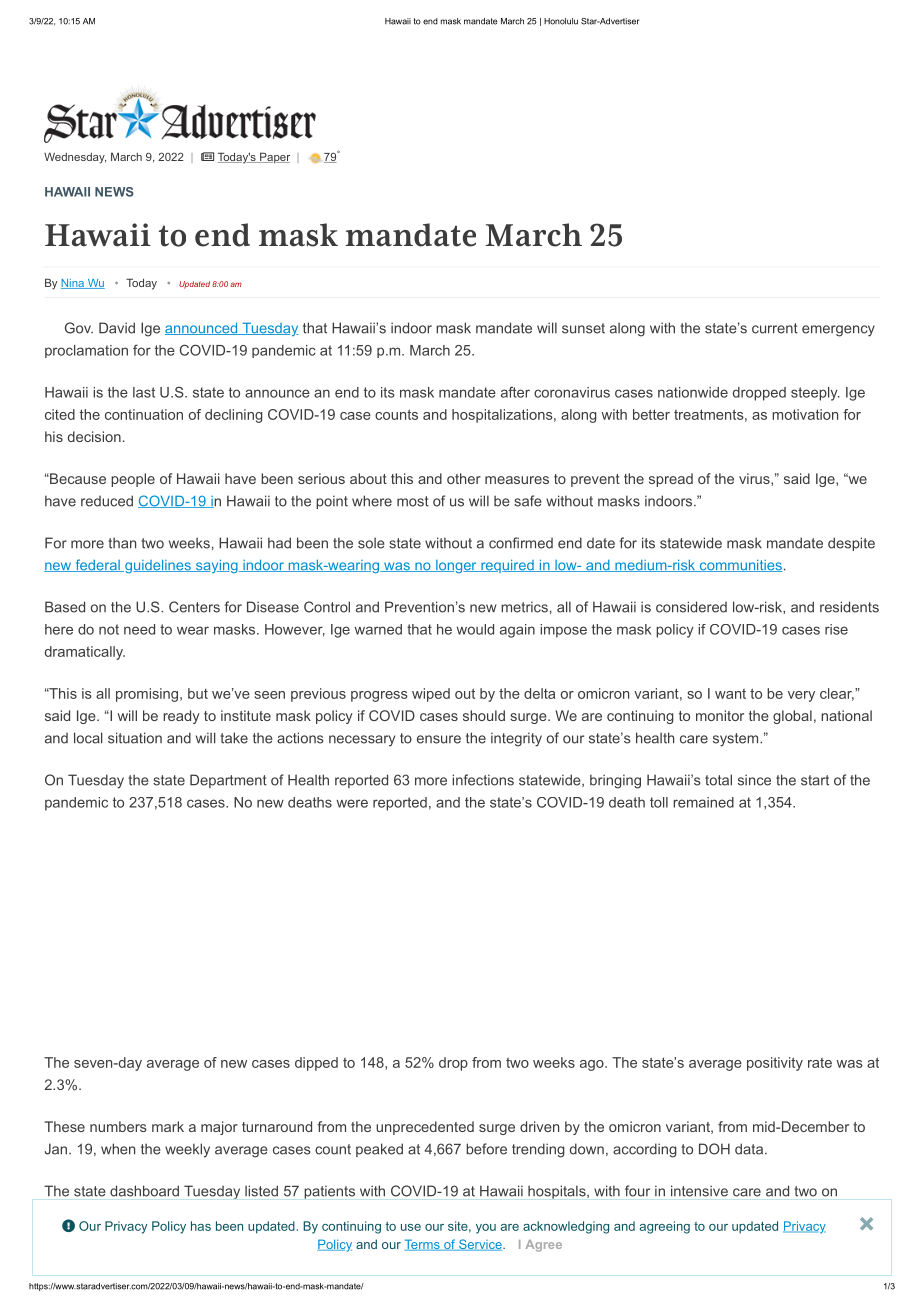  What do you see at coordinates (838, 331) in the image?
I see `emergency` at bounding box center [838, 331].
